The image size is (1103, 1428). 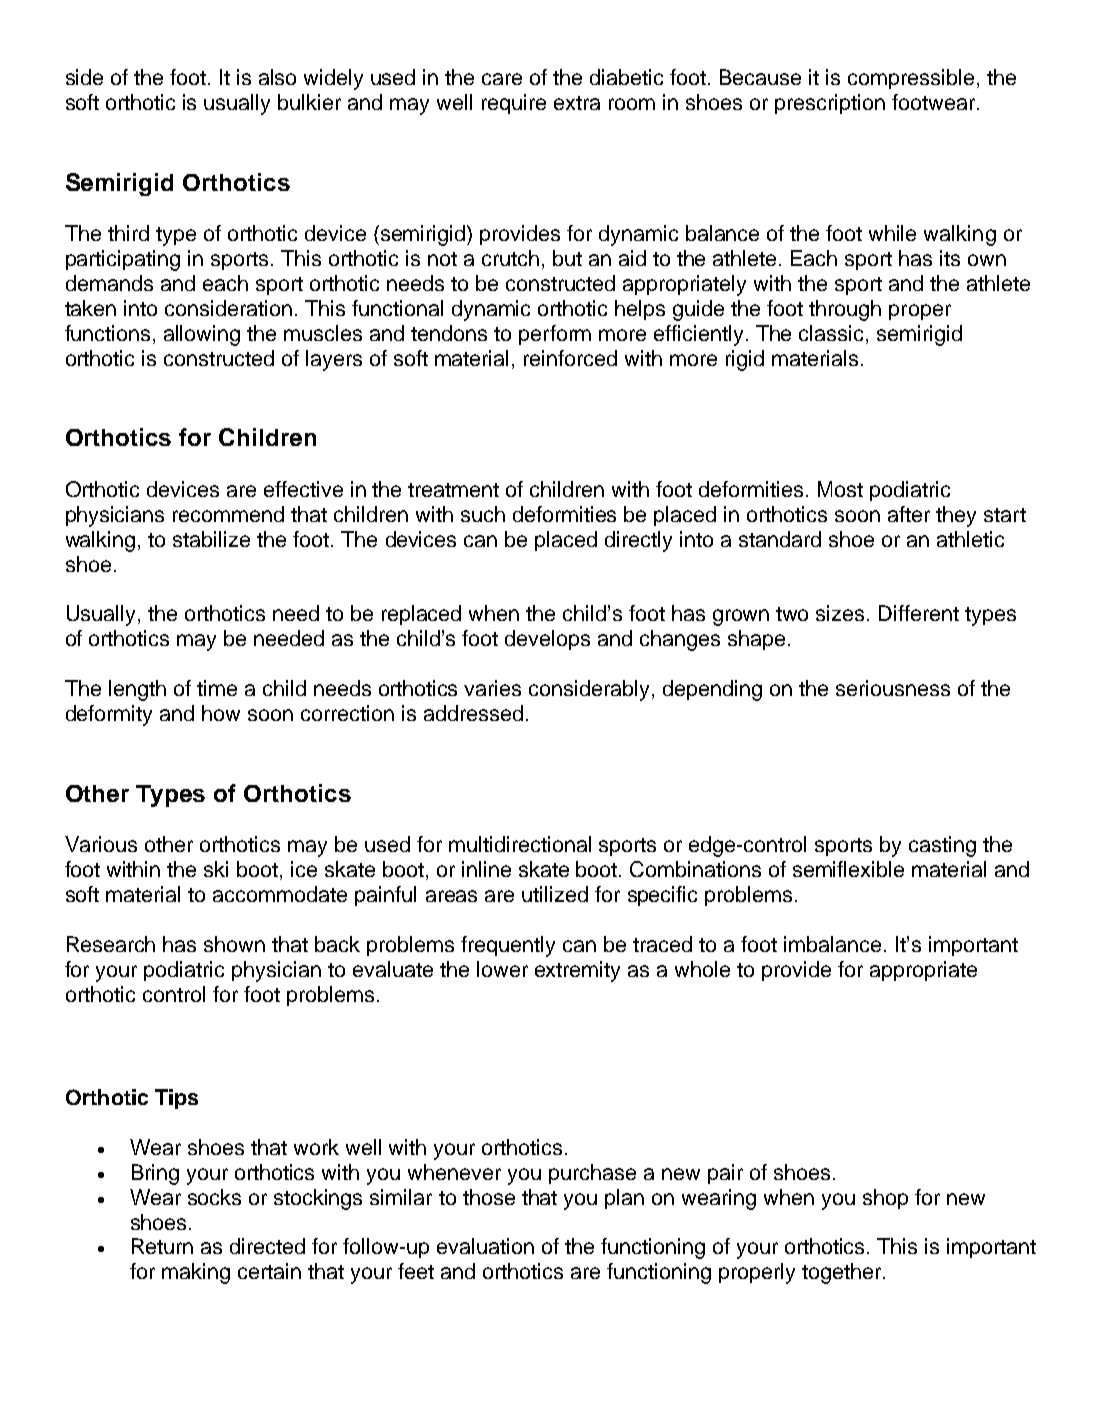 What do you see at coordinates (202, 335) in the page?
I see `allowing` at bounding box center [202, 335].
